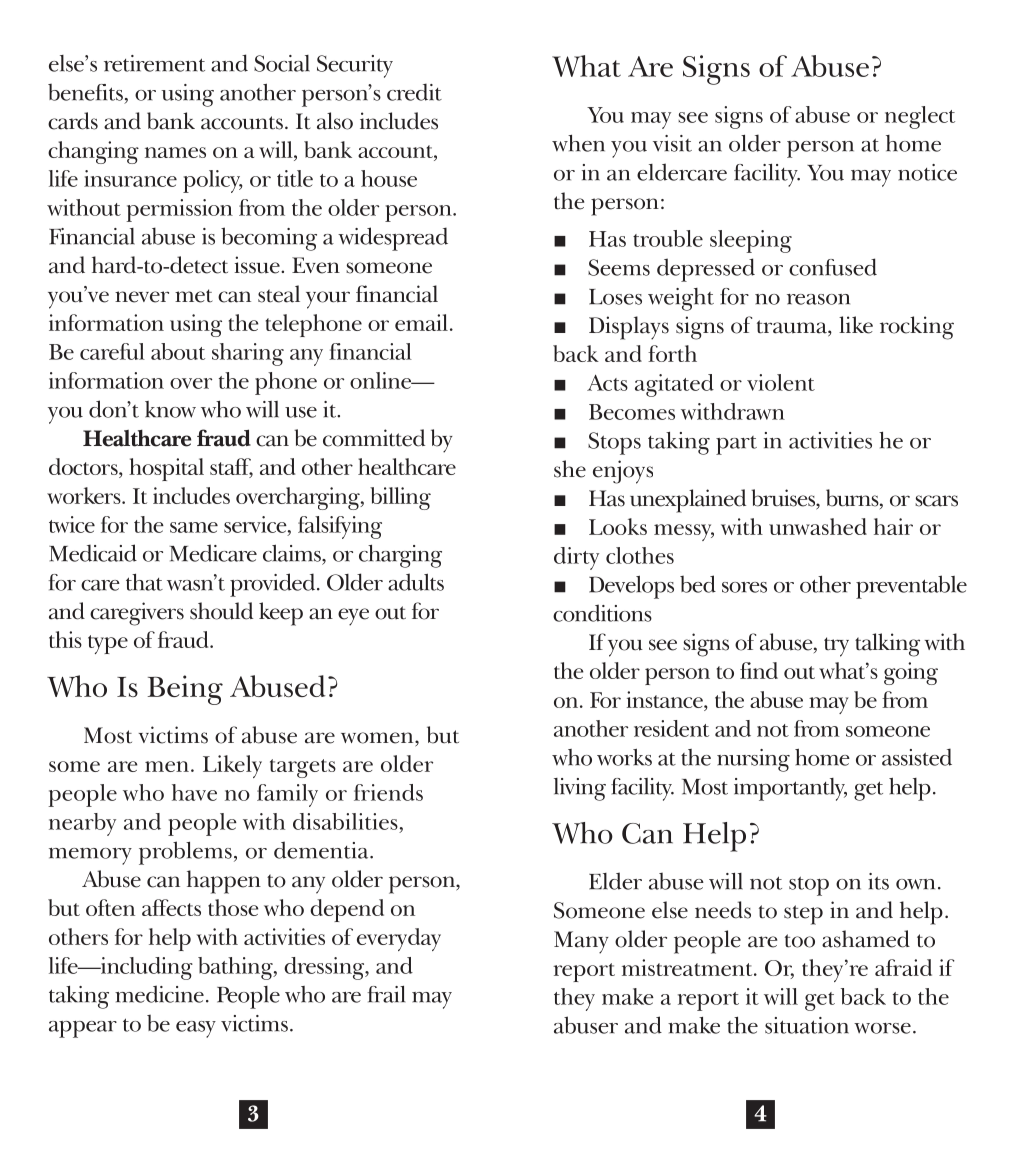 The width and height of the image is (1014, 1176). I want to click on credit, so click(414, 92).
